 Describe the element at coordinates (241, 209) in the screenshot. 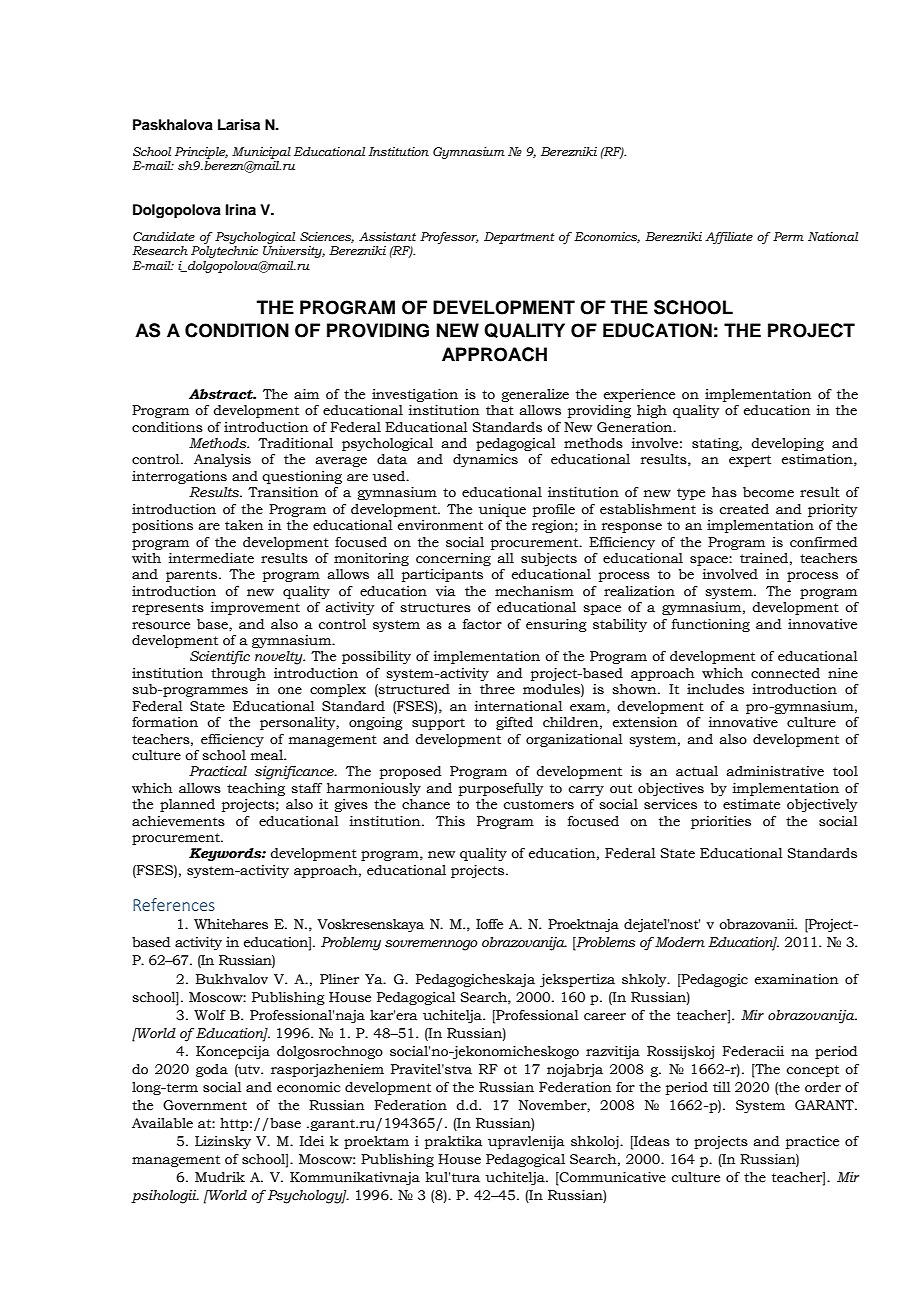

I see `Irina` at that location.
